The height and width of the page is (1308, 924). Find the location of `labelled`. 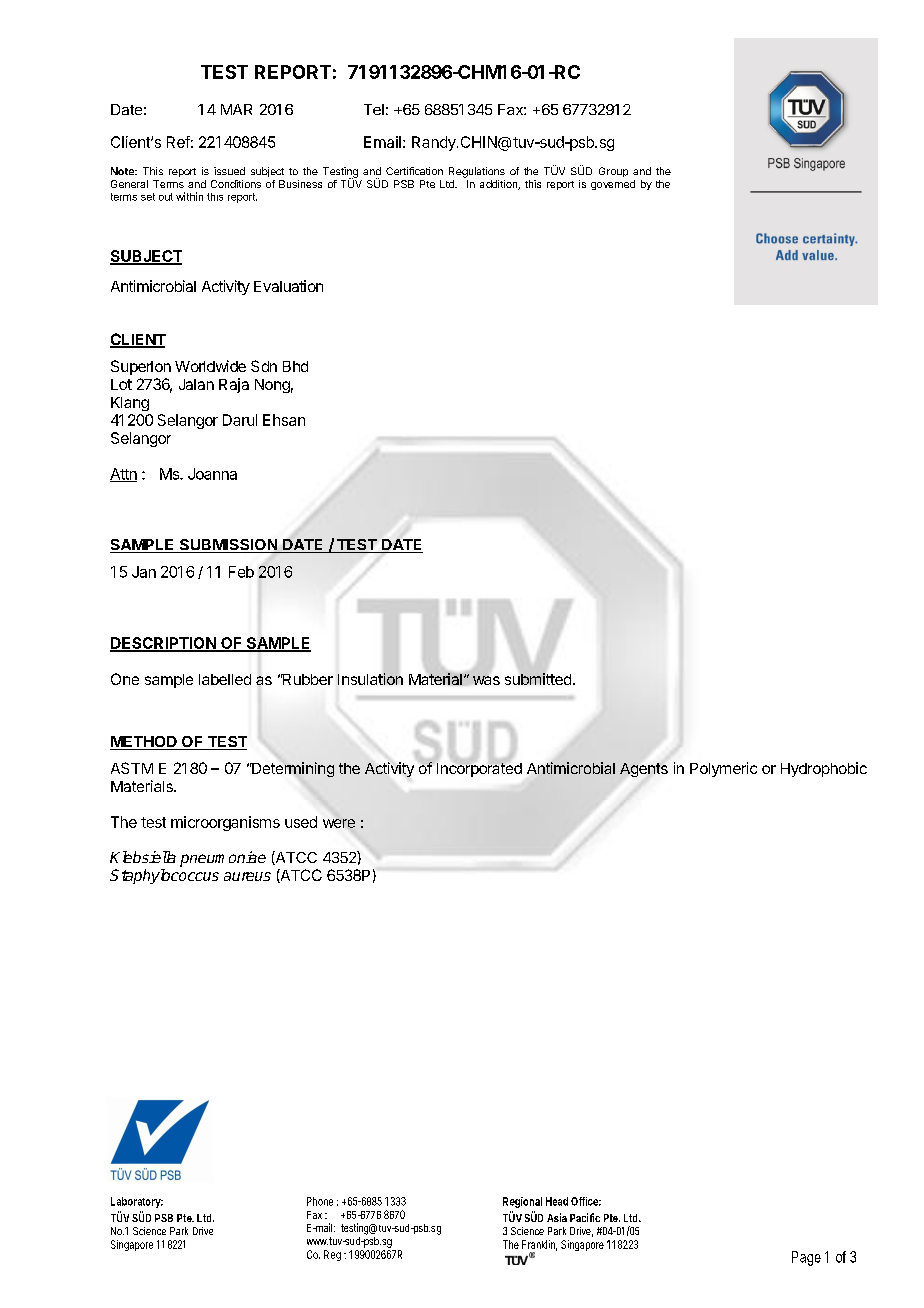

labelled is located at coordinates (225, 679).
